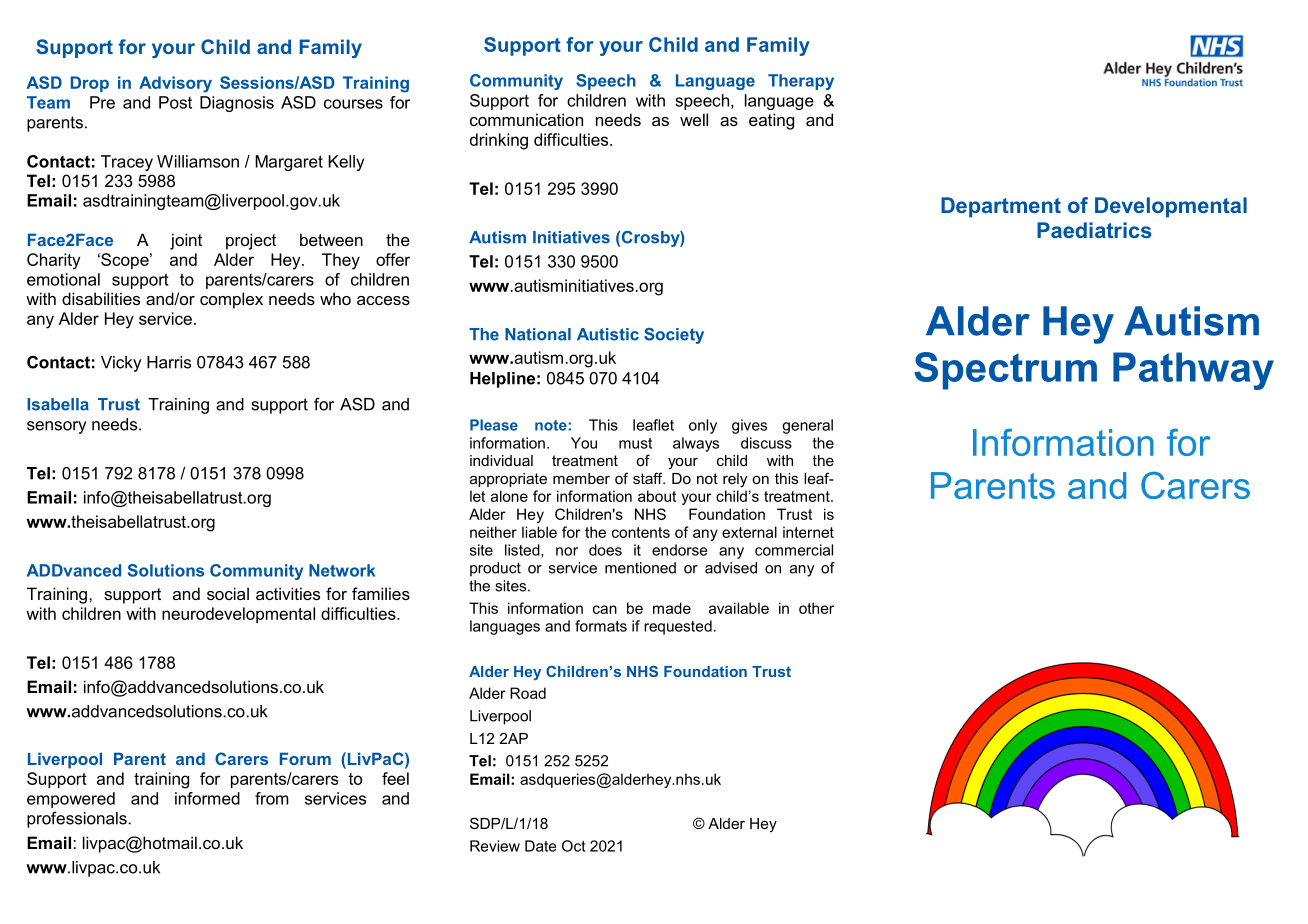  Describe the element at coordinates (801, 82) in the screenshot. I see `Therapy` at that location.
